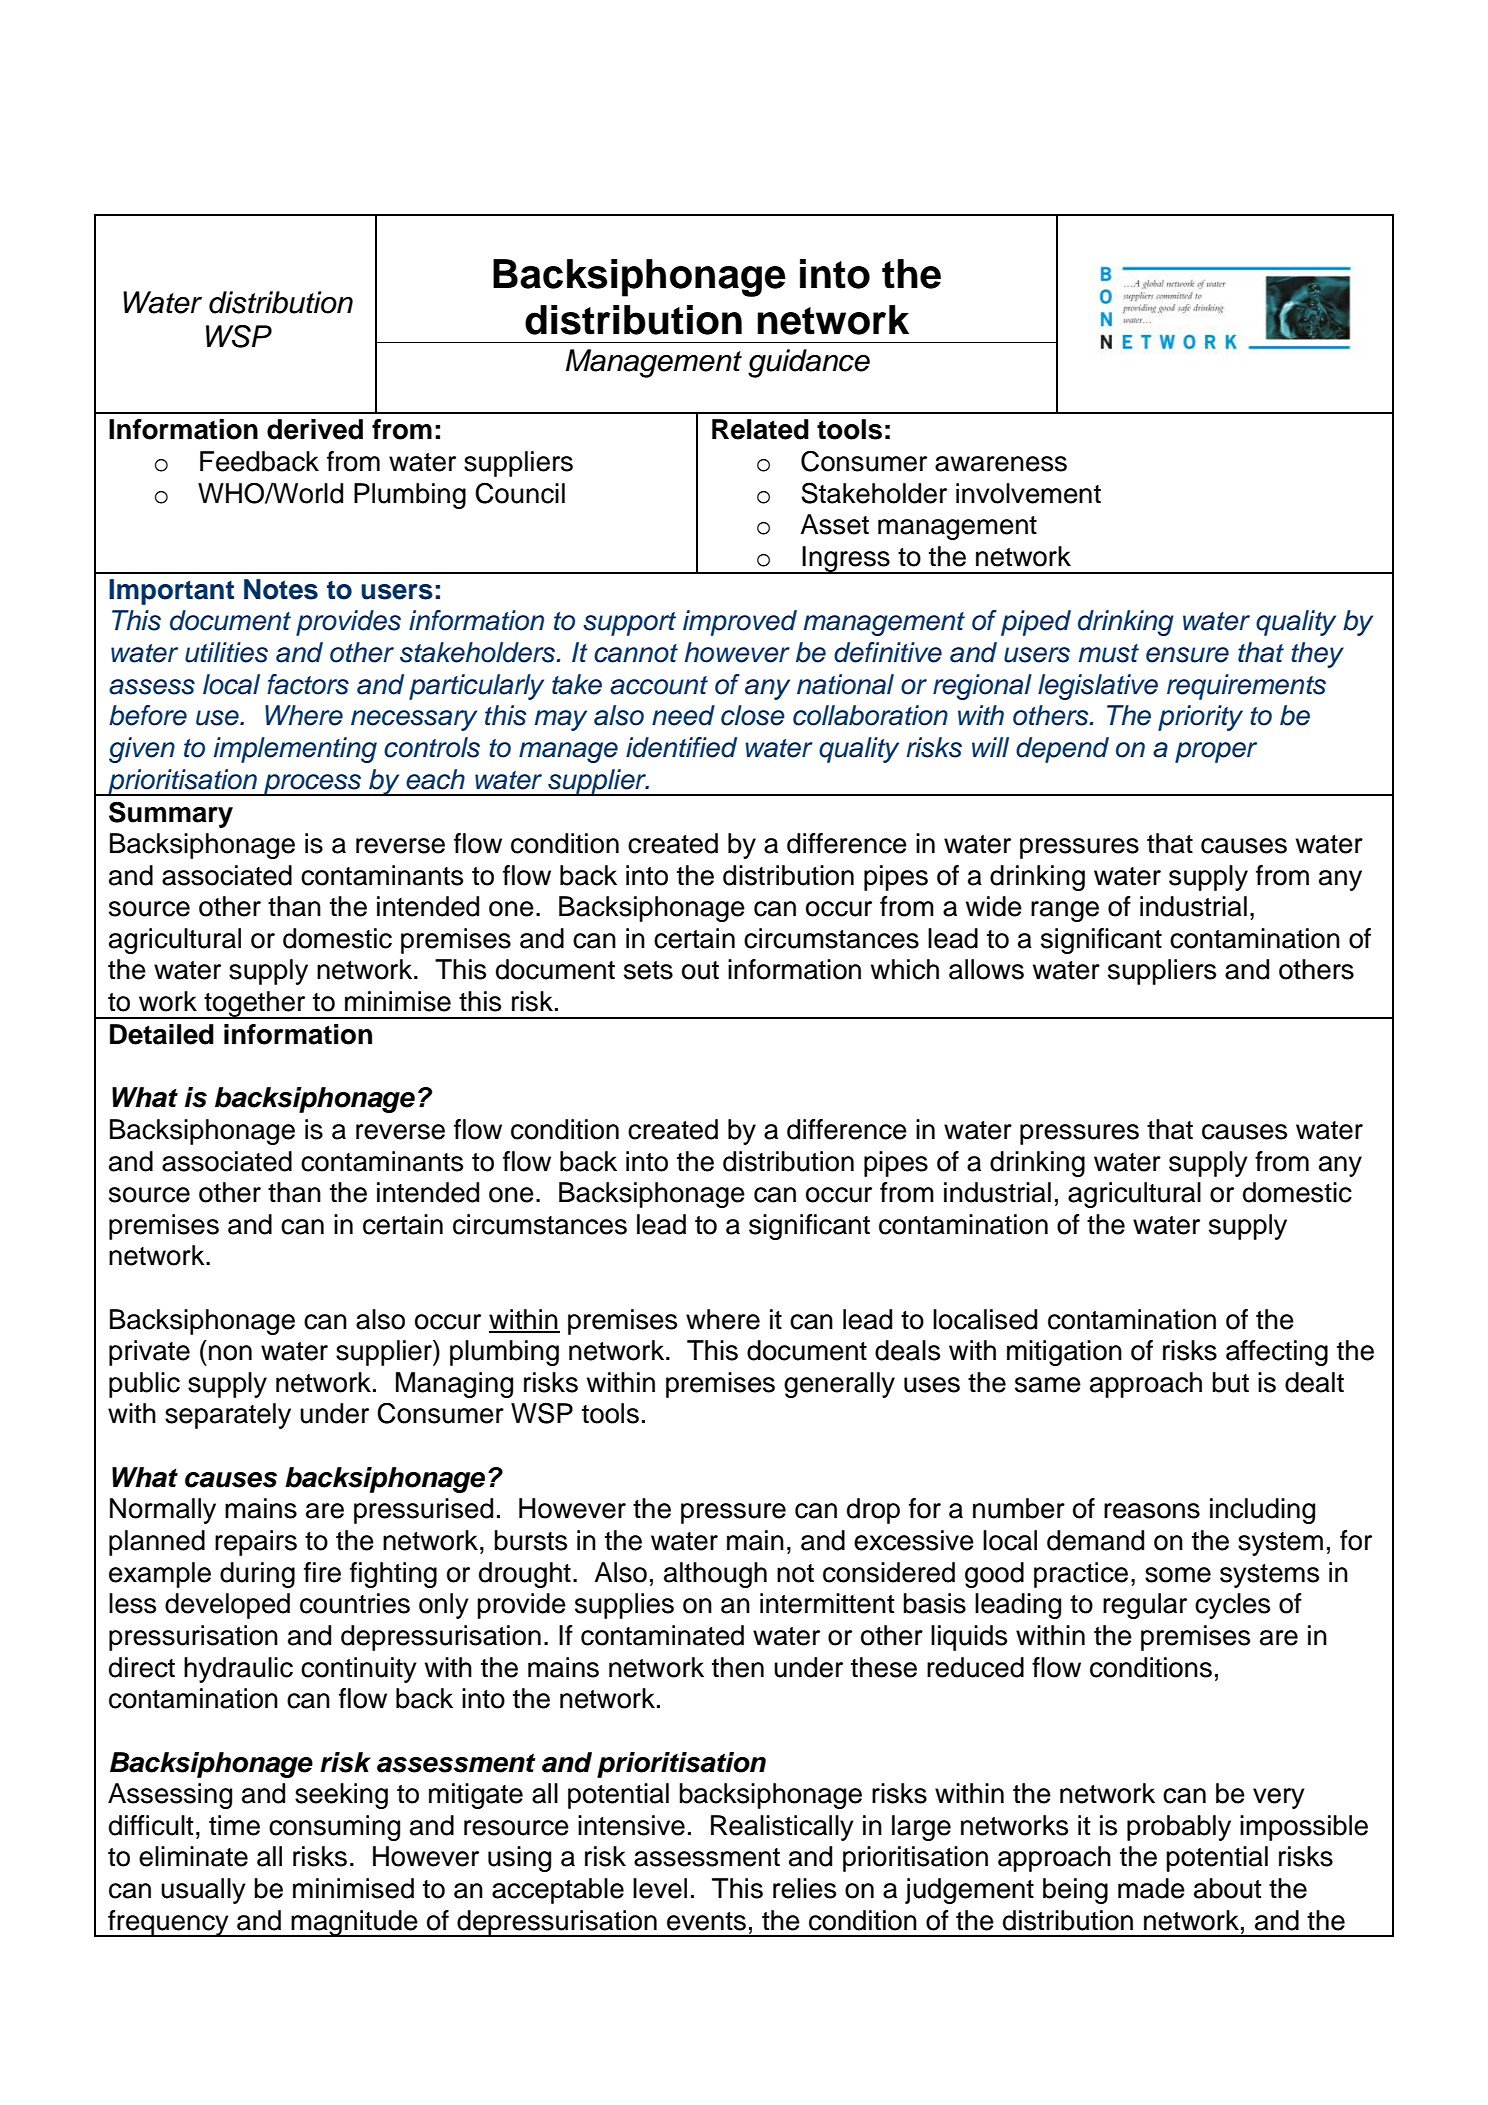 The width and height of the image is (1488, 2105). Describe the element at coordinates (839, 1385) in the image. I see `generally` at that location.
